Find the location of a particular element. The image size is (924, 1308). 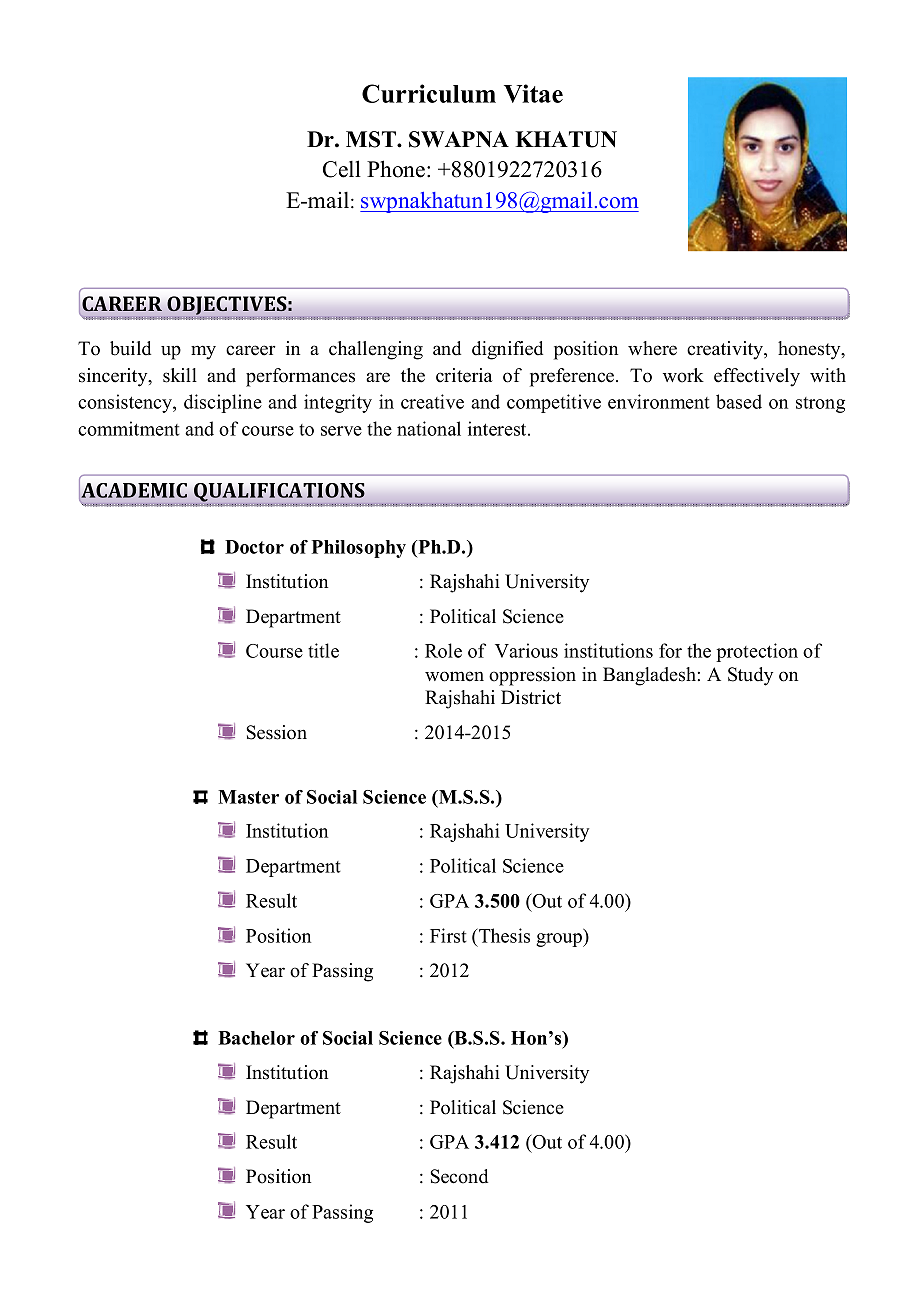

District is located at coordinates (531, 697).
